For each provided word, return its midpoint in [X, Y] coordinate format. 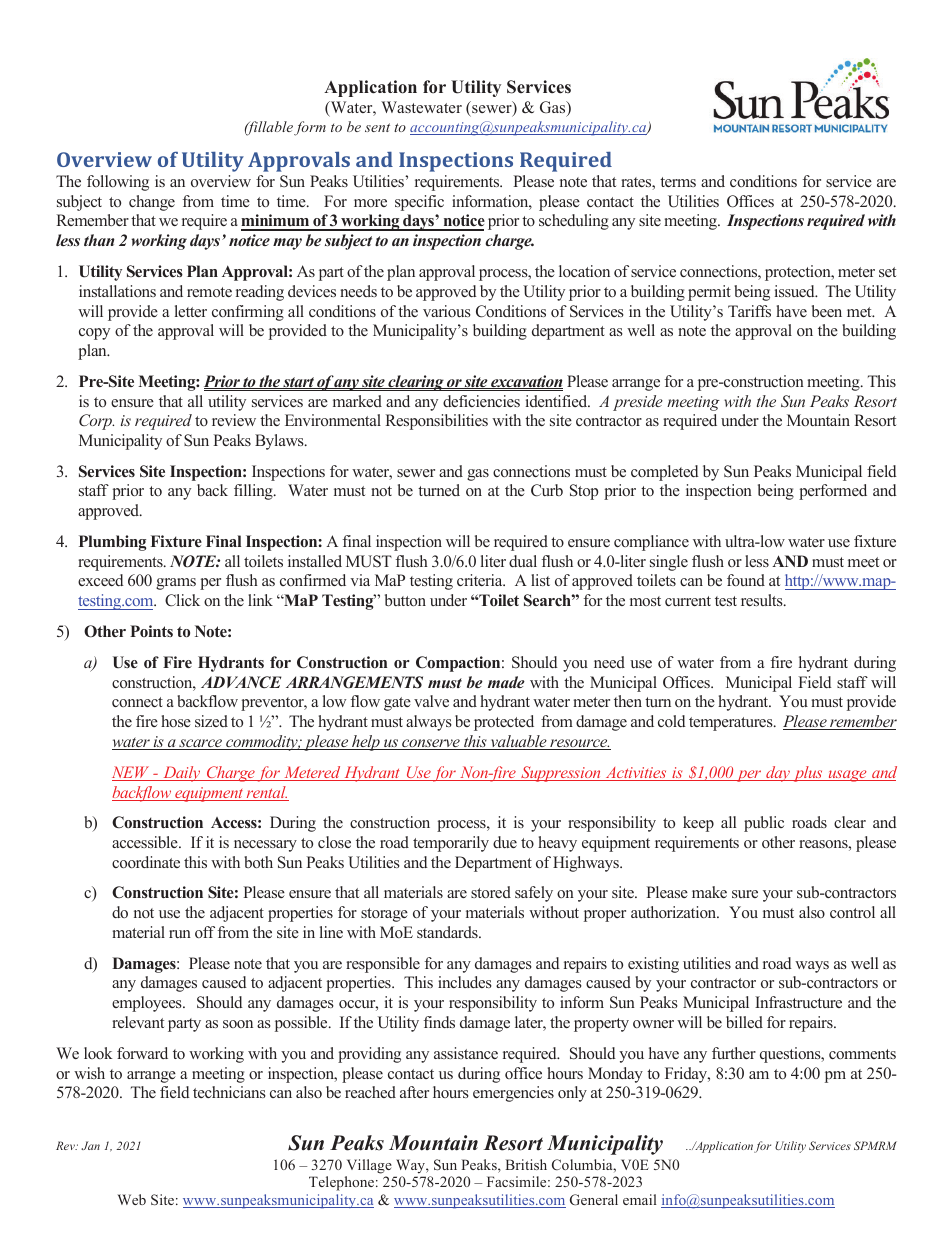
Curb [547, 490]
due [505, 842]
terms [678, 182]
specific [419, 203]
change [152, 203]
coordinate [146, 862]
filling [254, 492]
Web [132, 1199]
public [764, 824]
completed [665, 473]
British [526, 1164]
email [640, 1199]
